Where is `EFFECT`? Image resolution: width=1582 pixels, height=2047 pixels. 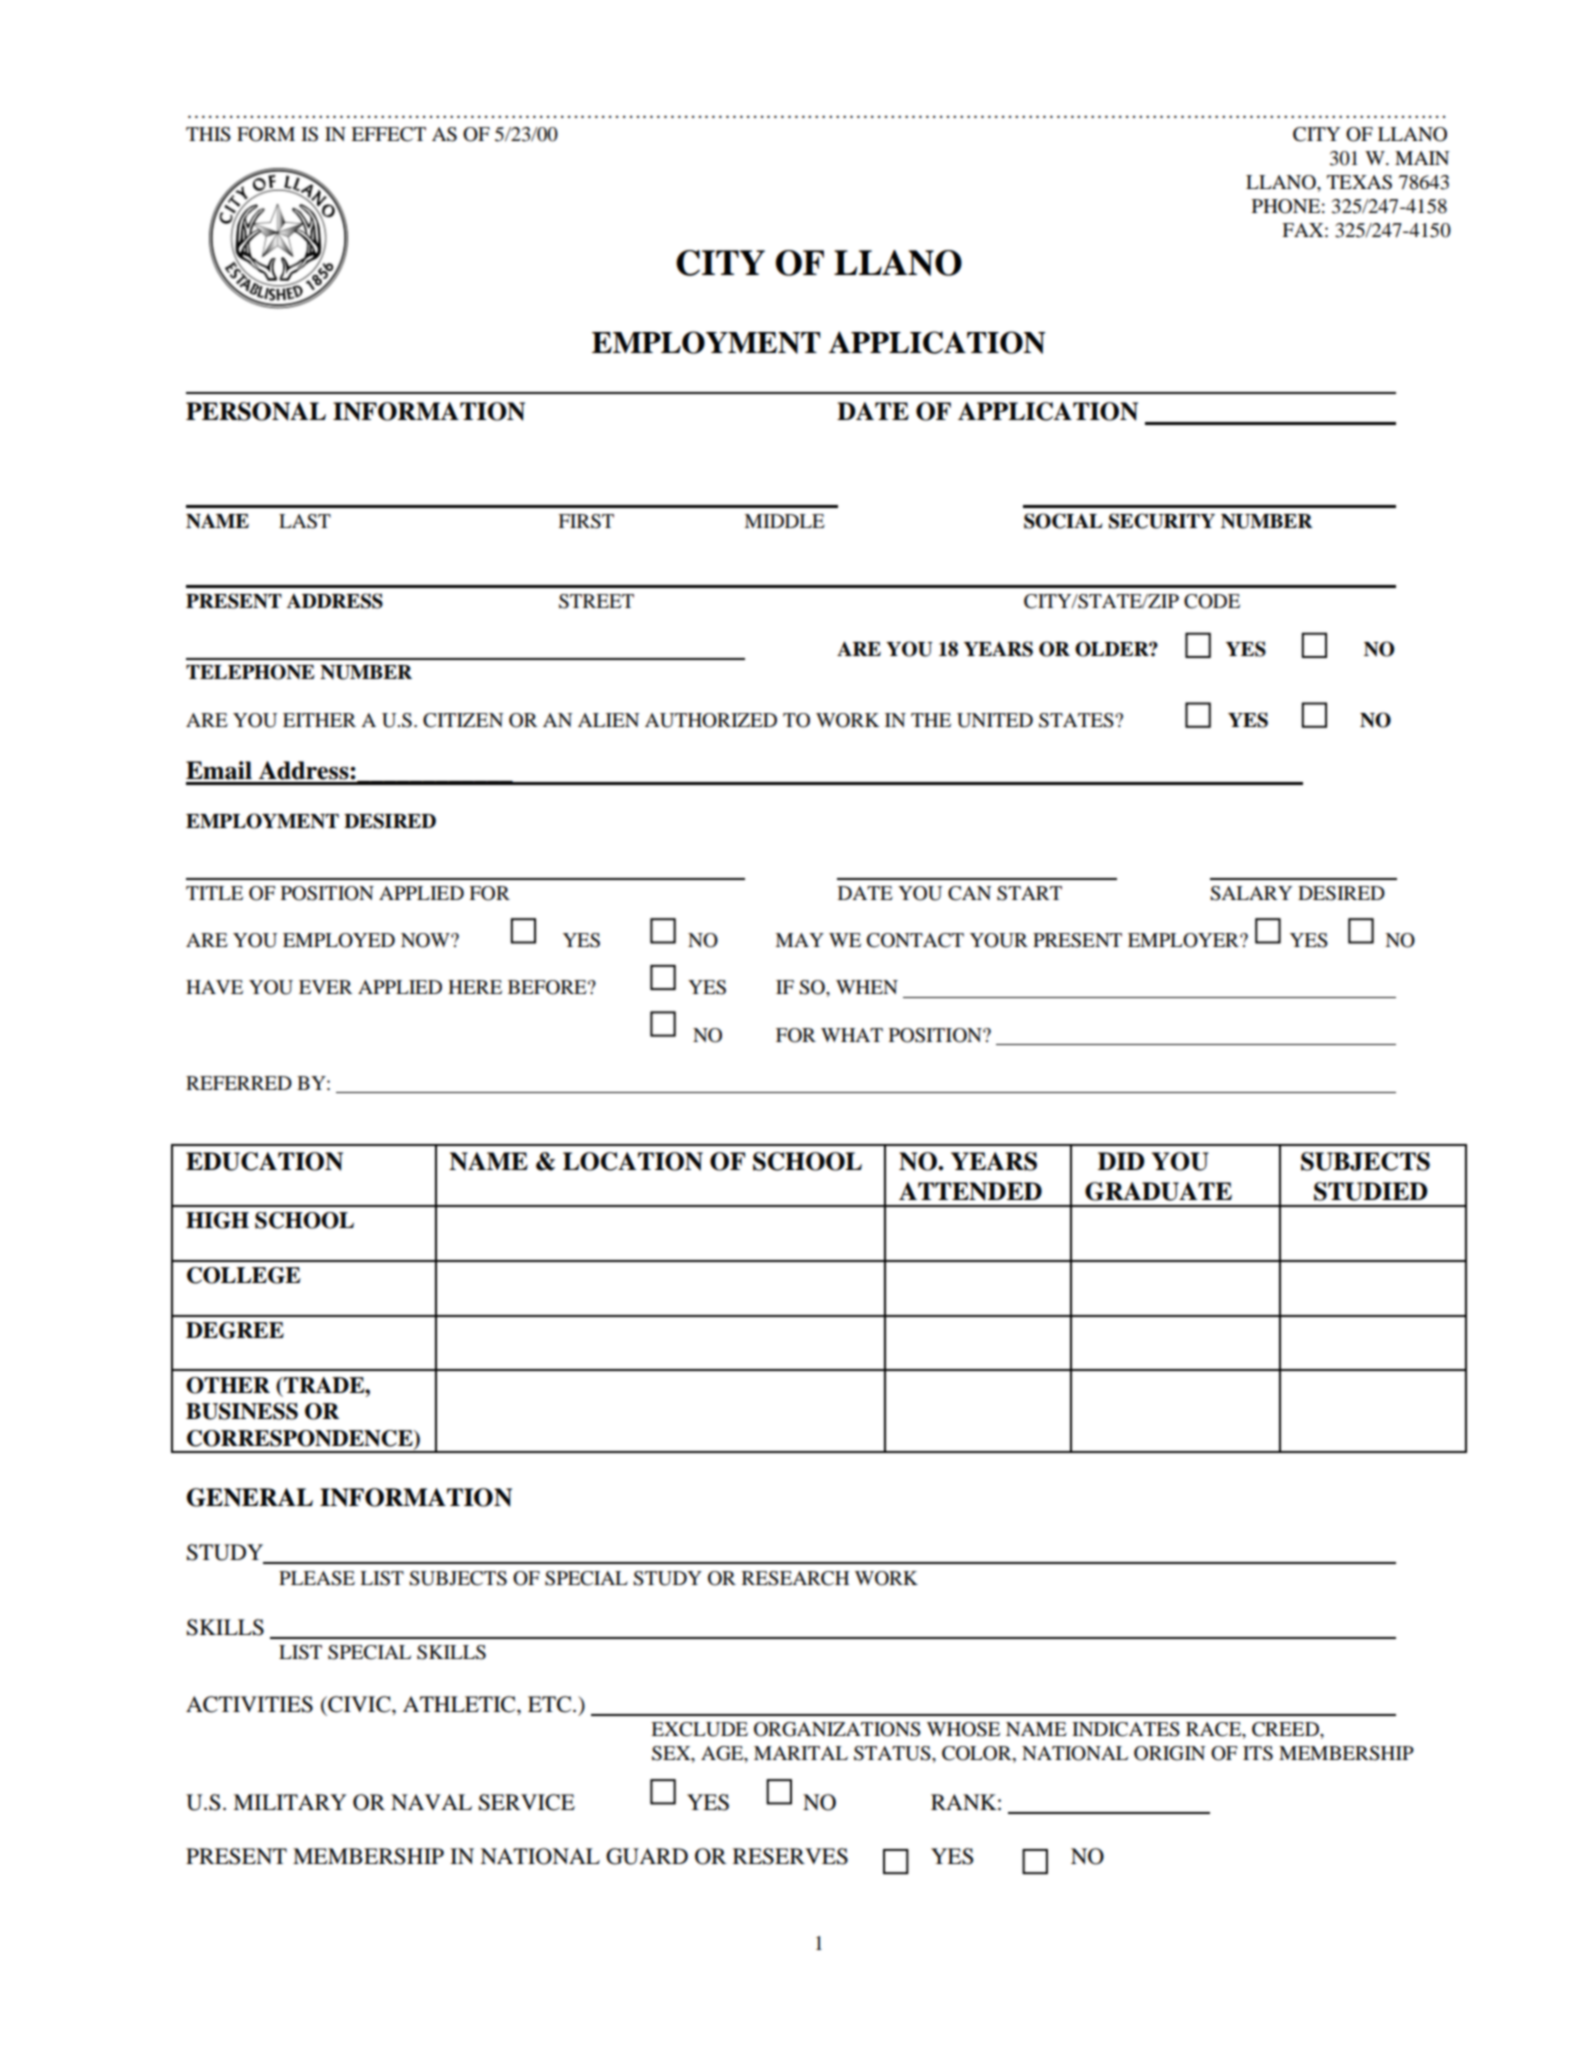
EFFECT is located at coordinates (388, 134).
